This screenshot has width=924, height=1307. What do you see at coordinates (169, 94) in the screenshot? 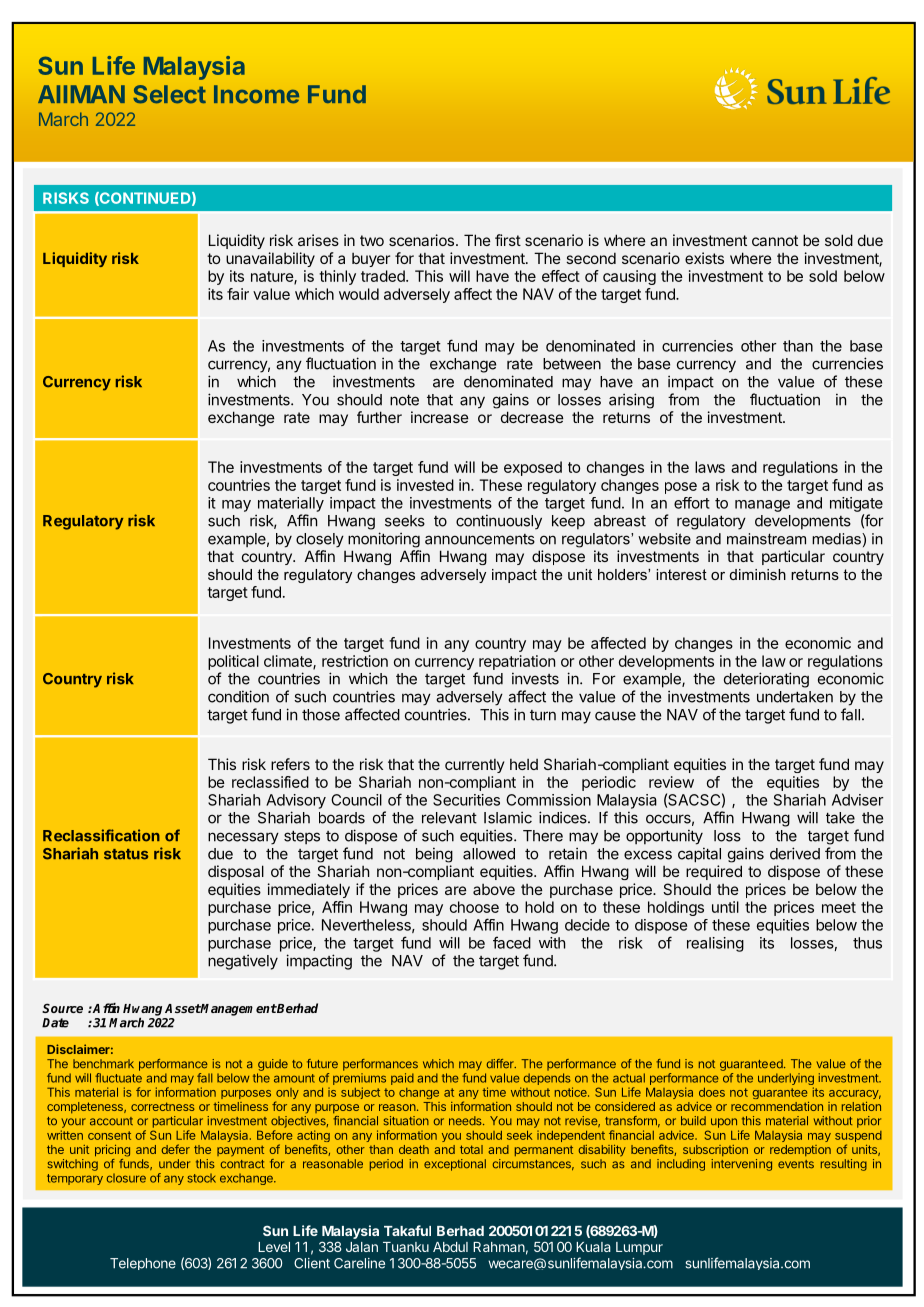
I see `Select` at bounding box center [169, 94].
